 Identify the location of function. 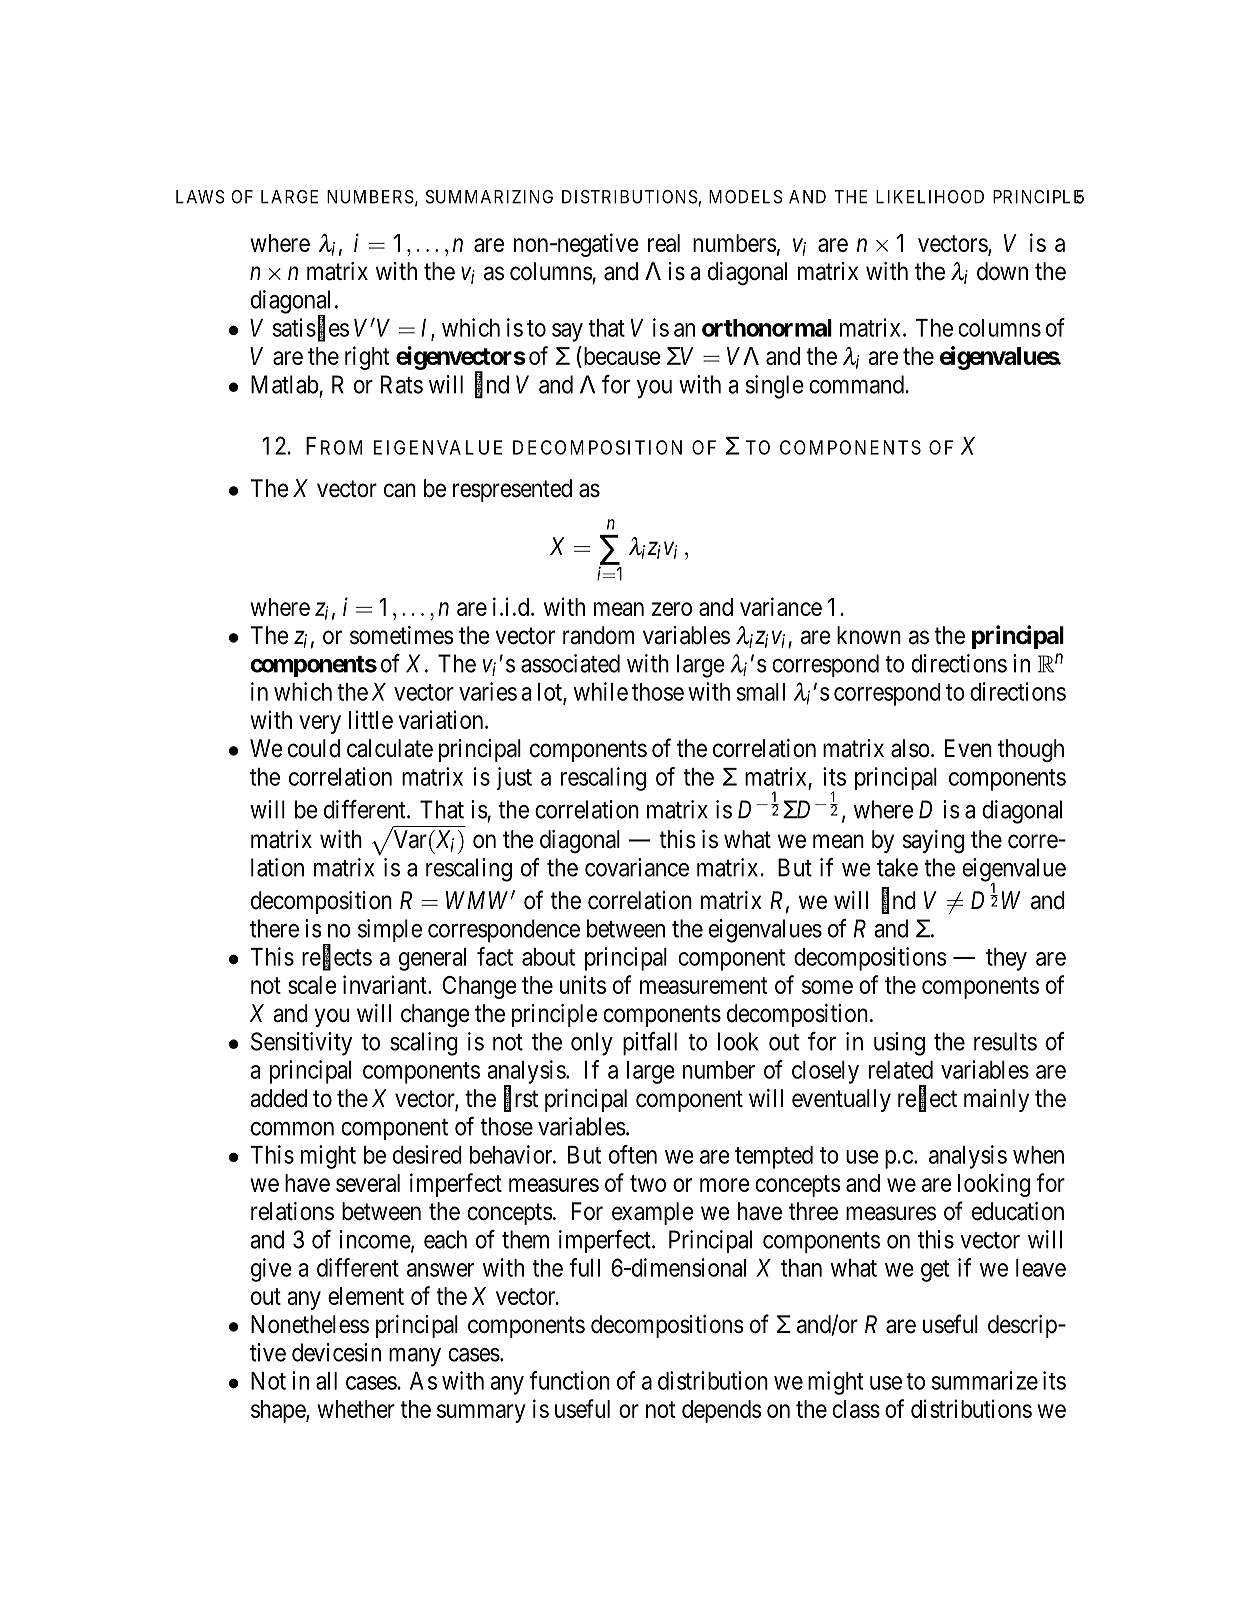
(570, 1380).
